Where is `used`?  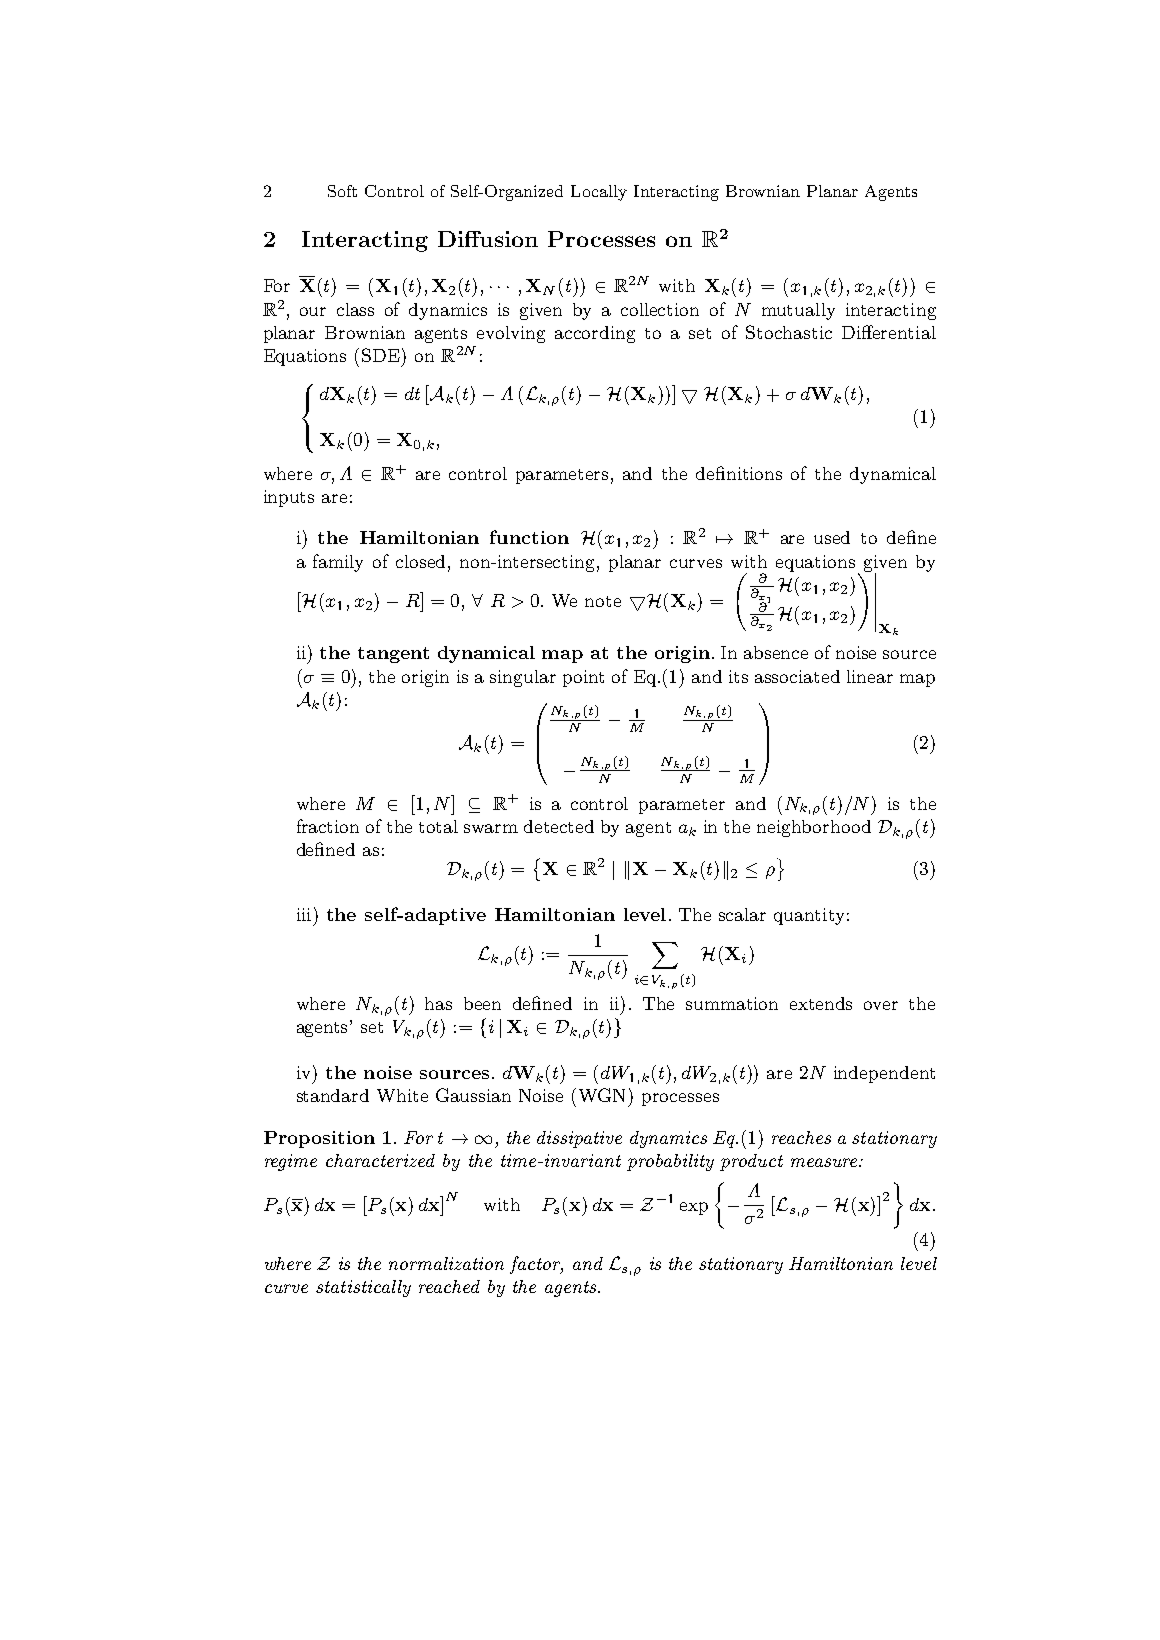 used is located at coordinates (832, 537).
